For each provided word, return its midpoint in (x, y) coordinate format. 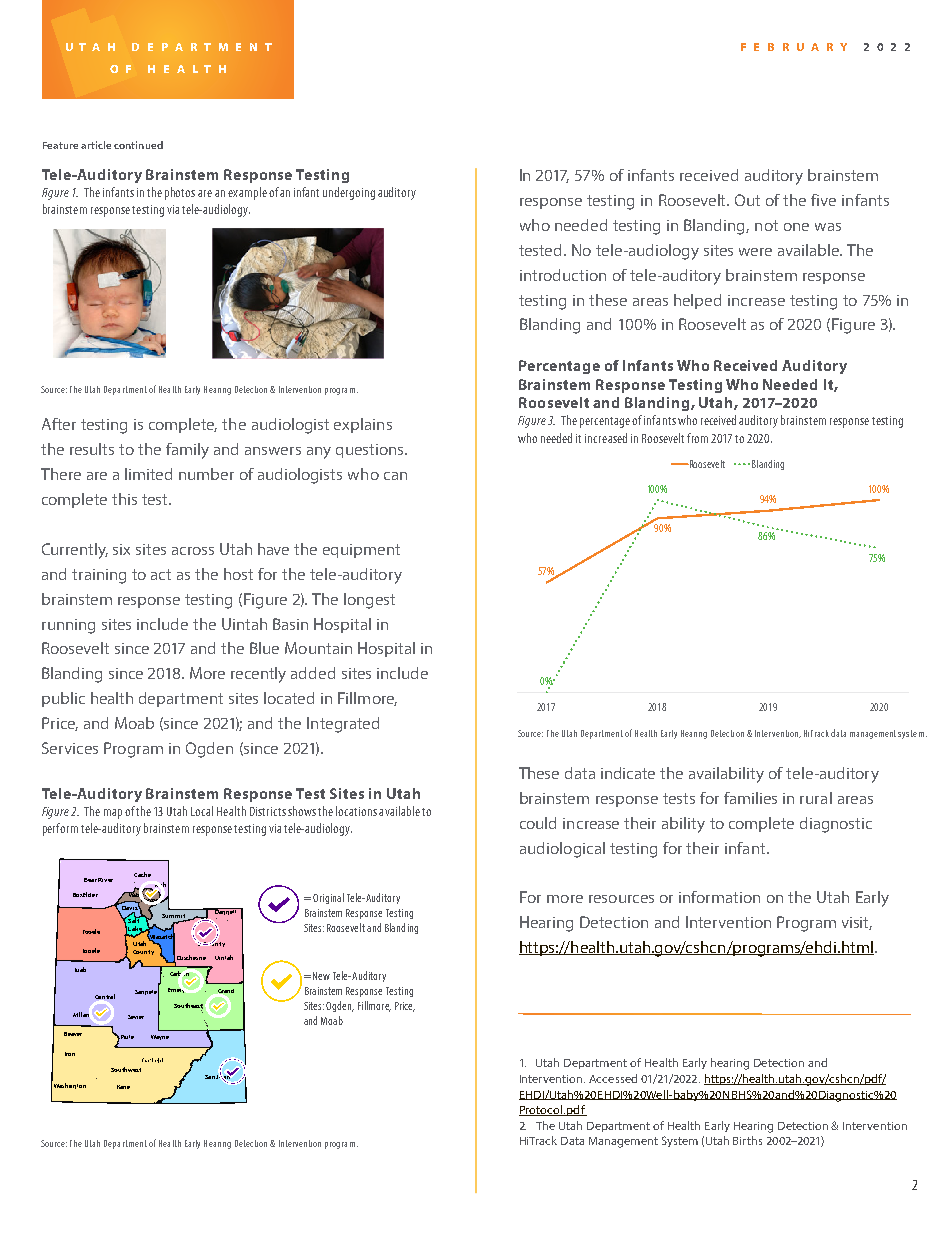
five (823, 200)
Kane (123, 1087)
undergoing (349, 193)
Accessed (613, 1078)
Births (747, 1140)
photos (180, 193)
